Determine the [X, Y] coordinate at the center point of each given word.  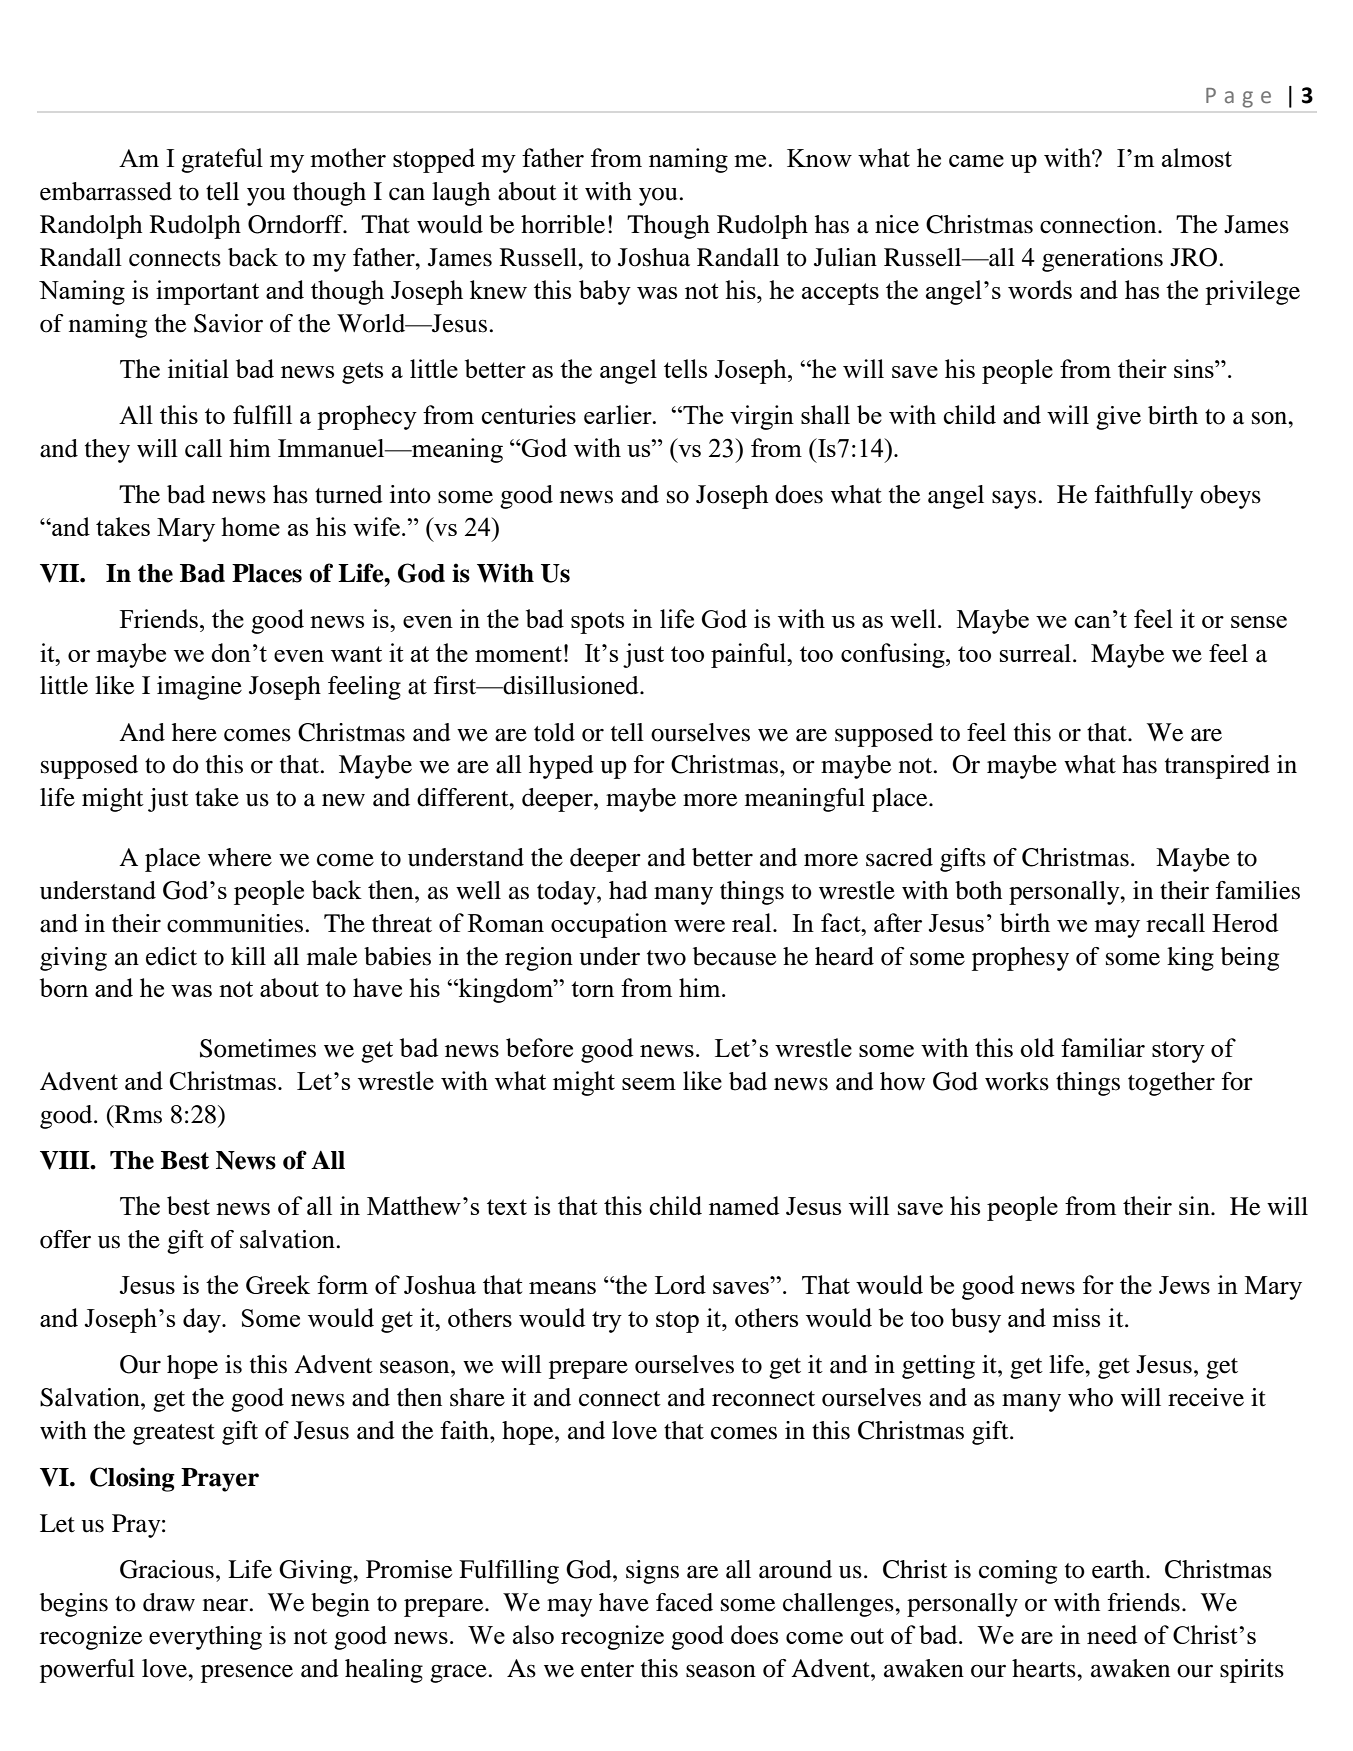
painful [750, 655]
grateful [222, 160]
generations [1102, 260]
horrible [563, 224]
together [1171, 1084]
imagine [199, 688]
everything [205, 1638]
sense [1259, 622]
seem [649, 1084]
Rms [137, 1114]
